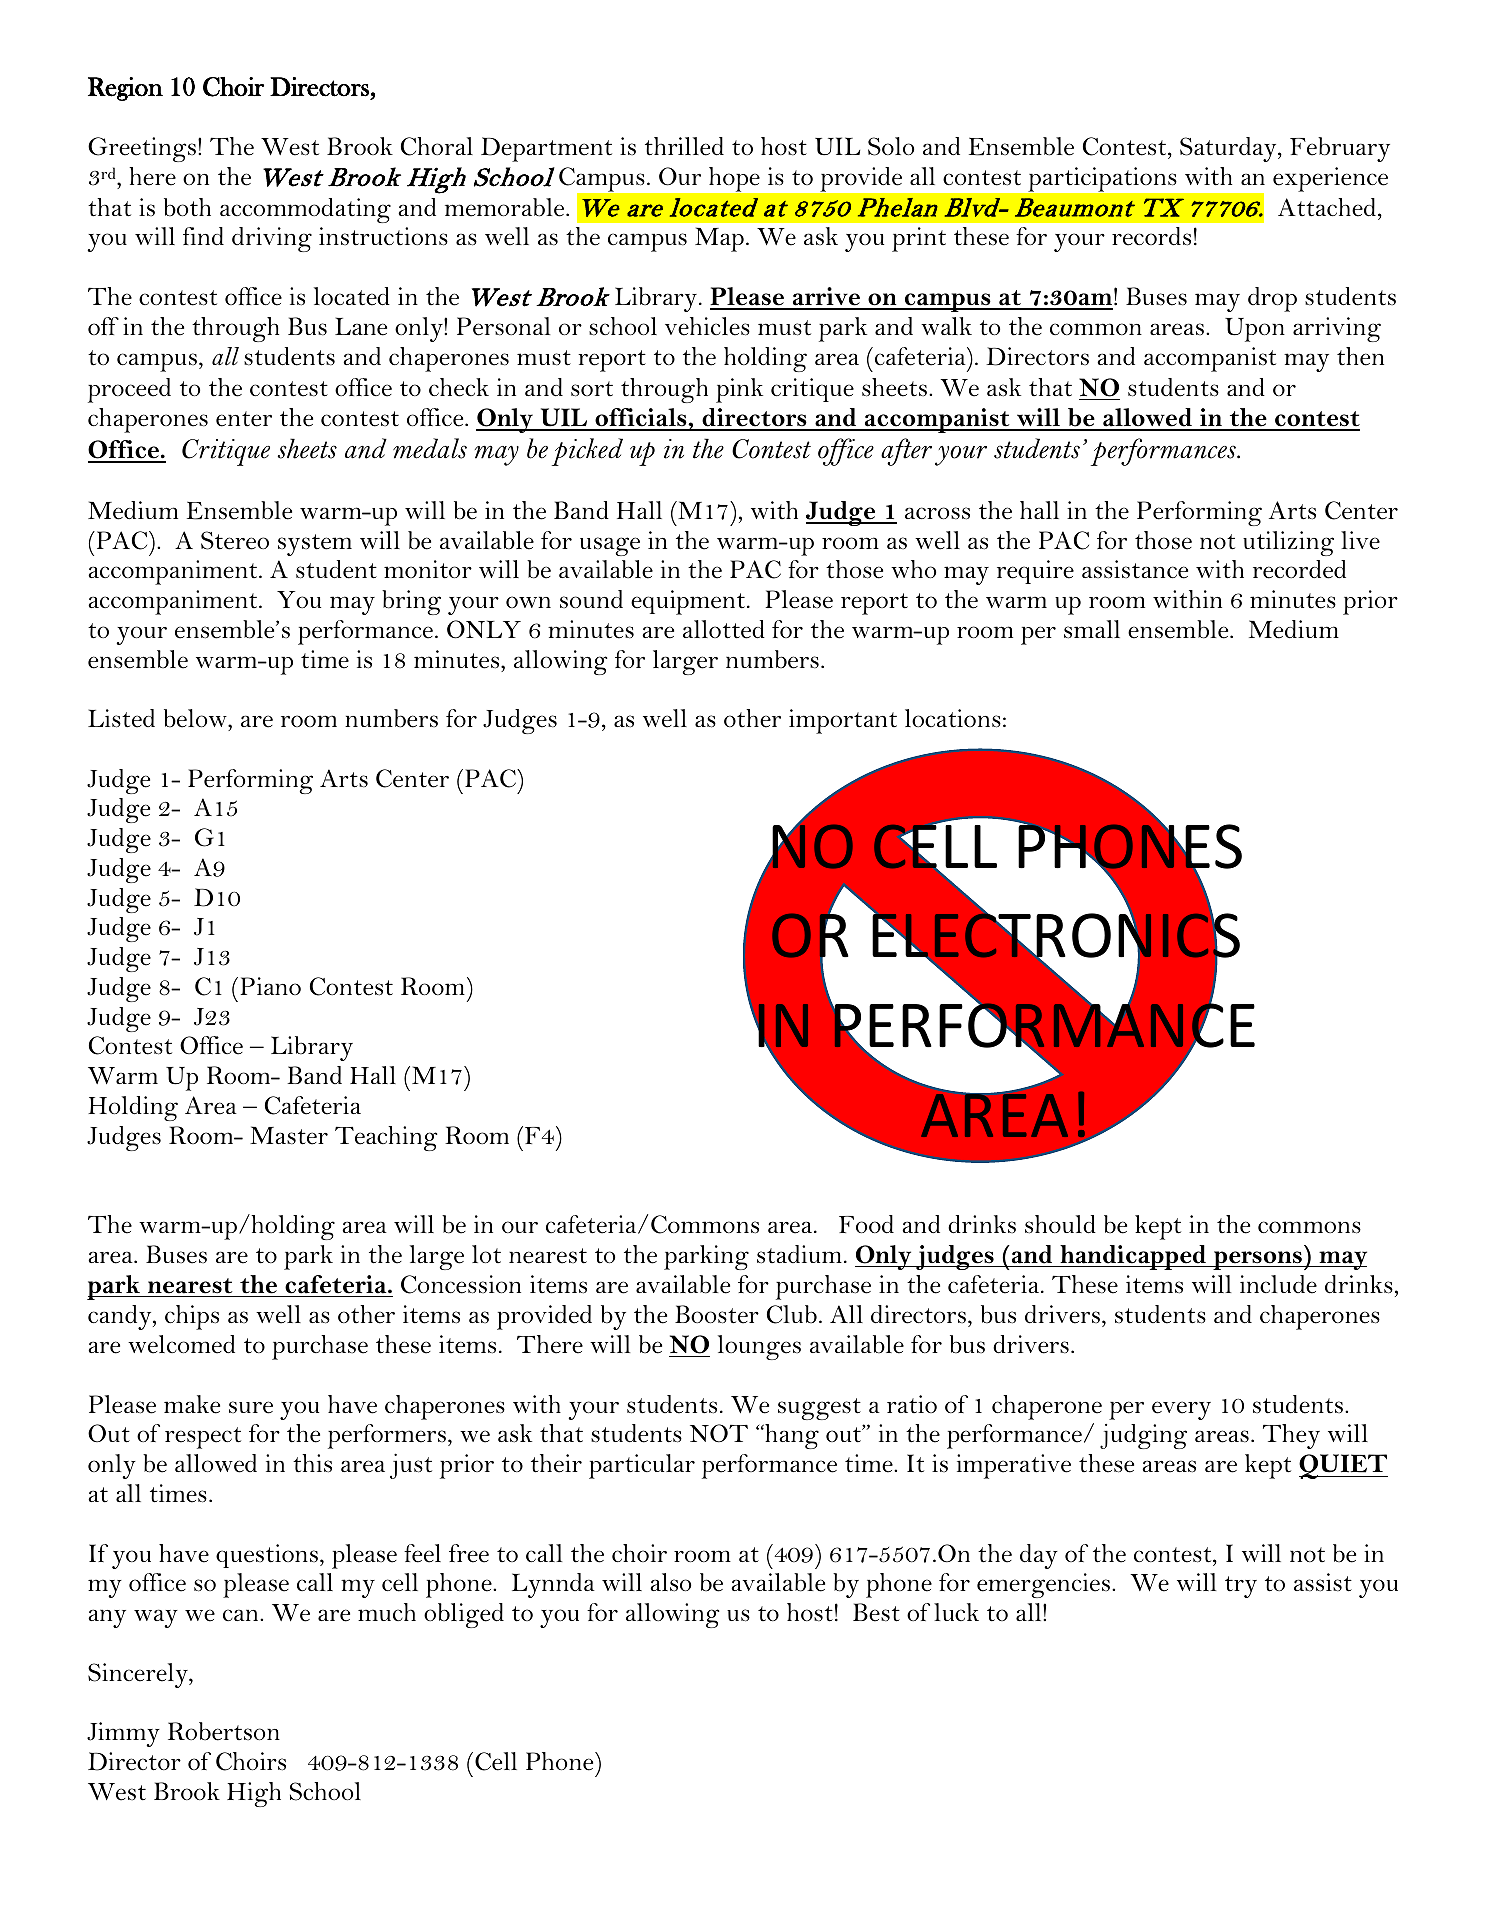  I want to click on pink, so click(739, 390).
